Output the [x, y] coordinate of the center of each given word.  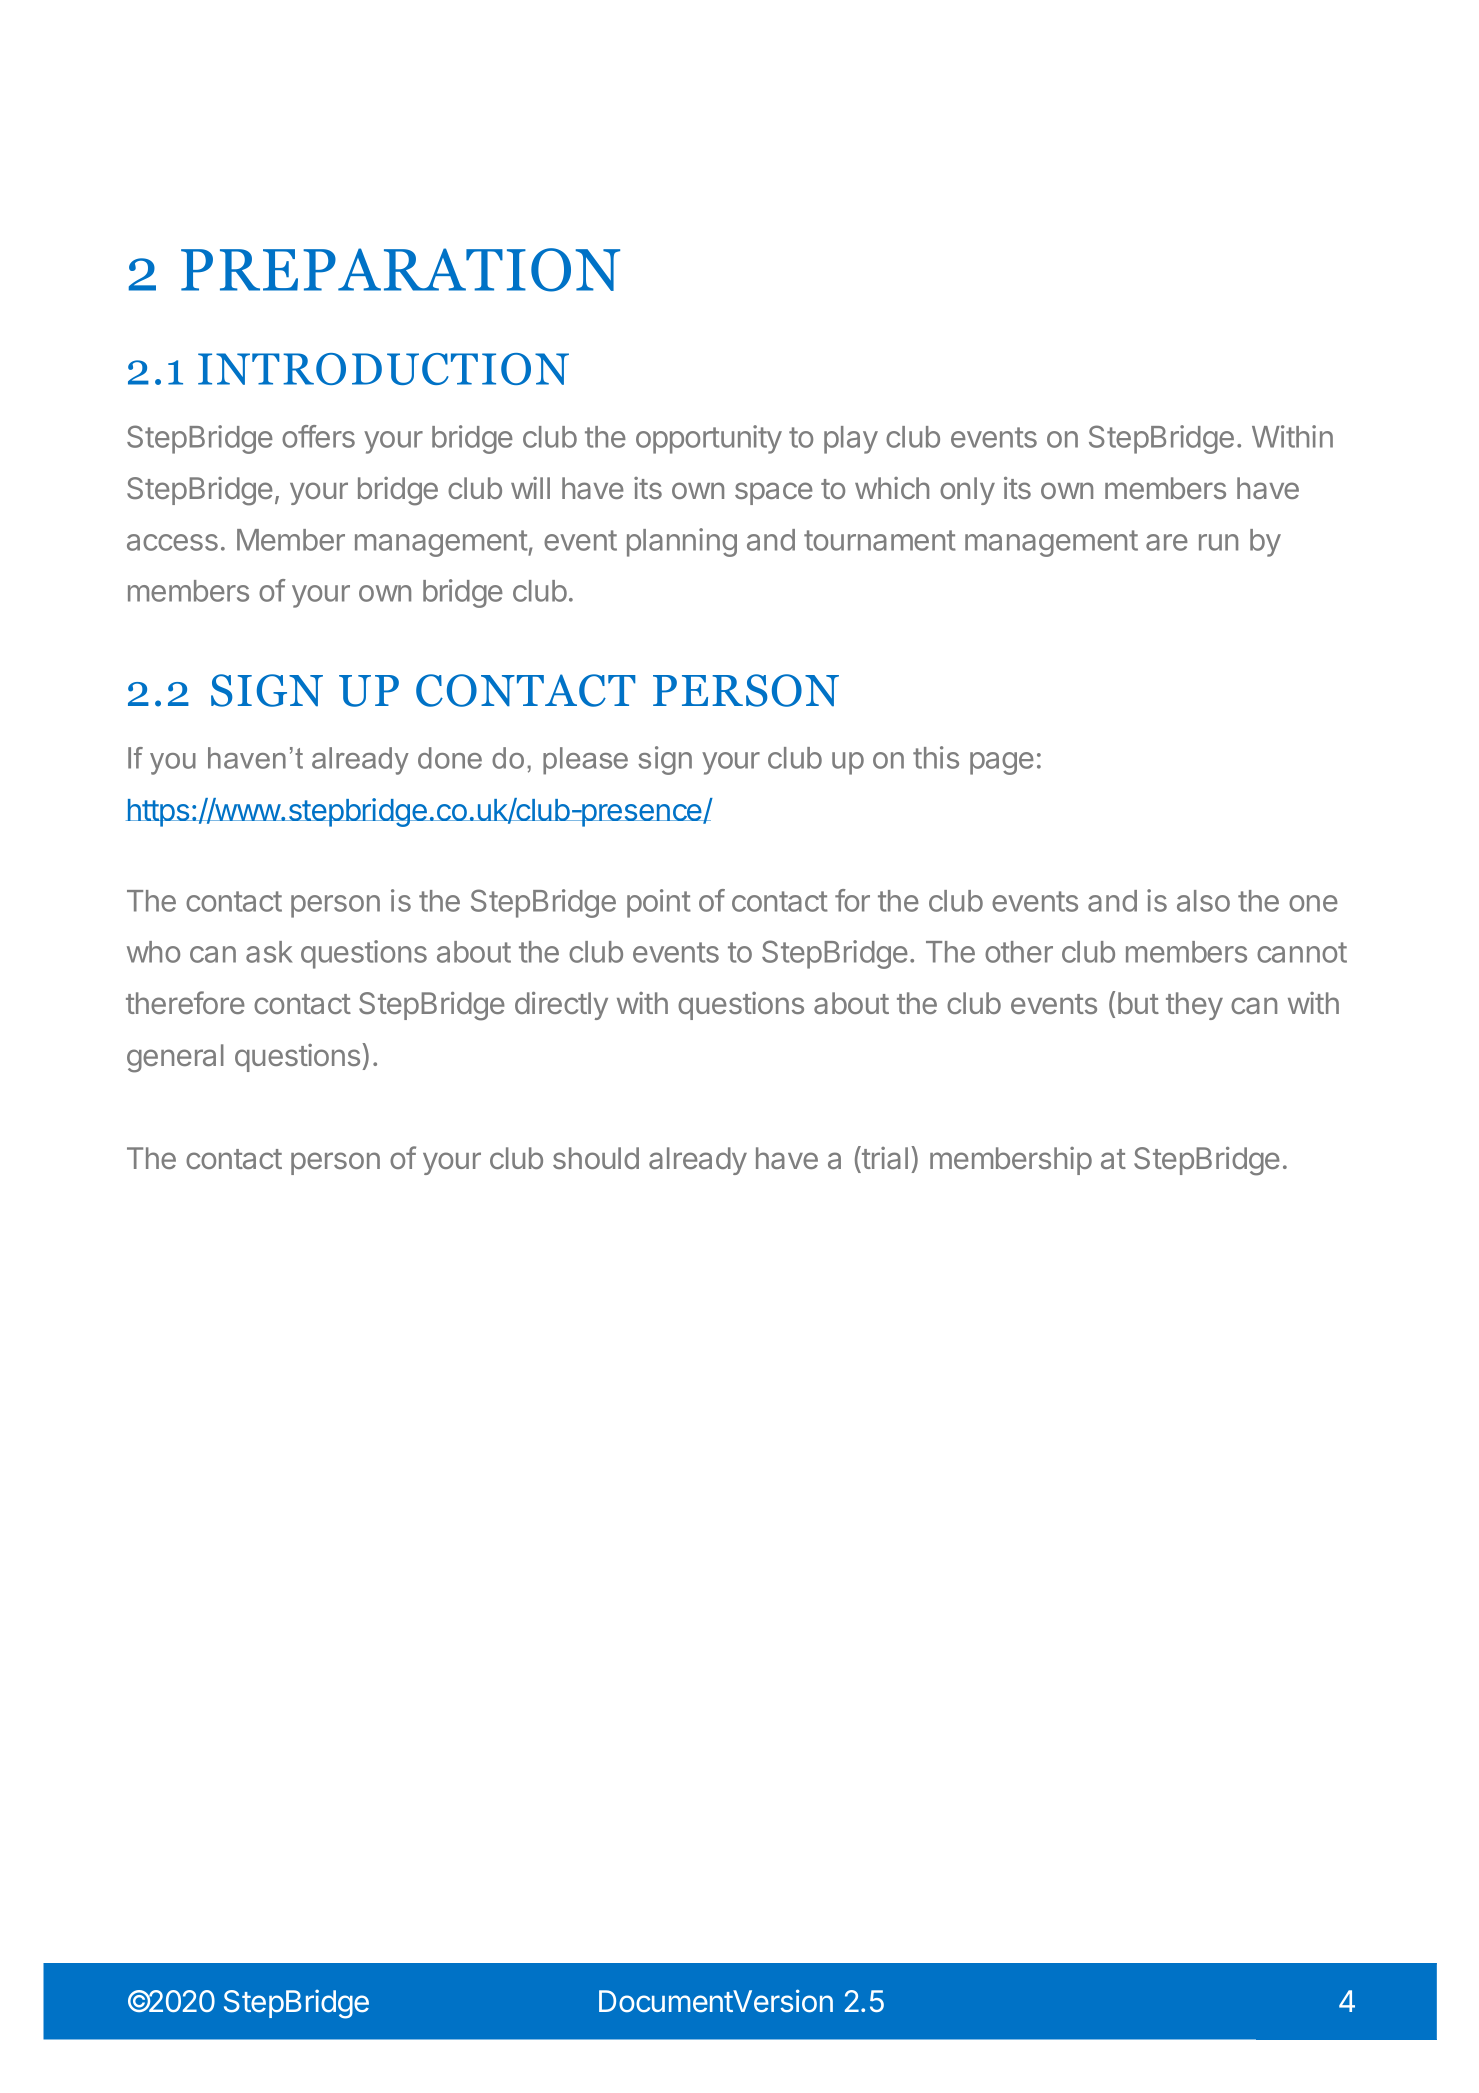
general [175, 1058]
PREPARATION [400, 270]
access [172, 542]
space [774, 493]
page [1002, 763]
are [1167, 542]
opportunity [709, 439]
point [659, 903]
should [596, 1158]
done [450, 758]
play [851, 440]
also [1203, 901]
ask [269, 952]
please [585, 761]
